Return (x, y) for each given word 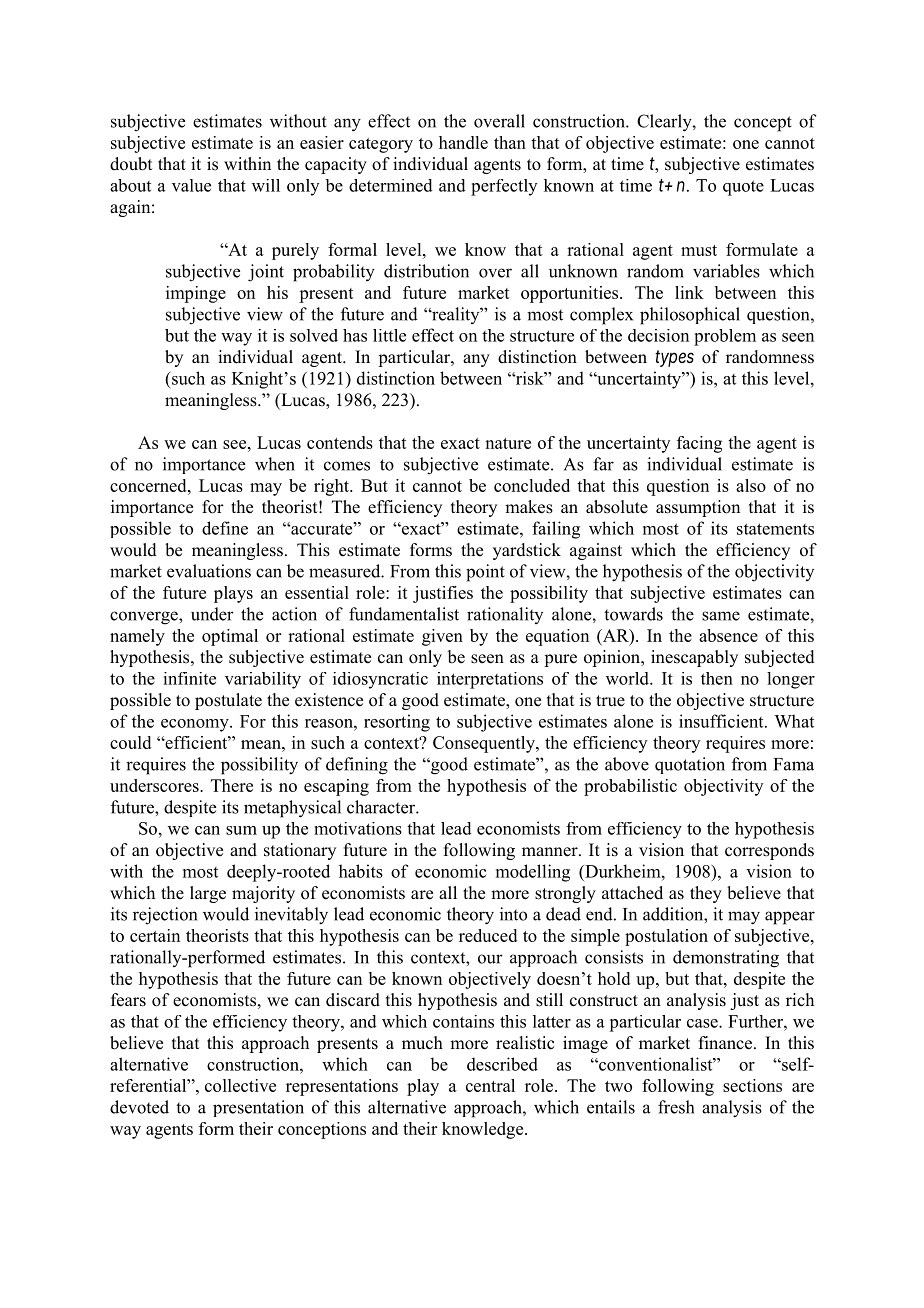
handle (463, 142)
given (442, 637)
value (191, 185)
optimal (230, 637)
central (490, 1085)
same (721, 616)
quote (743, 188)
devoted (139, 1107)
